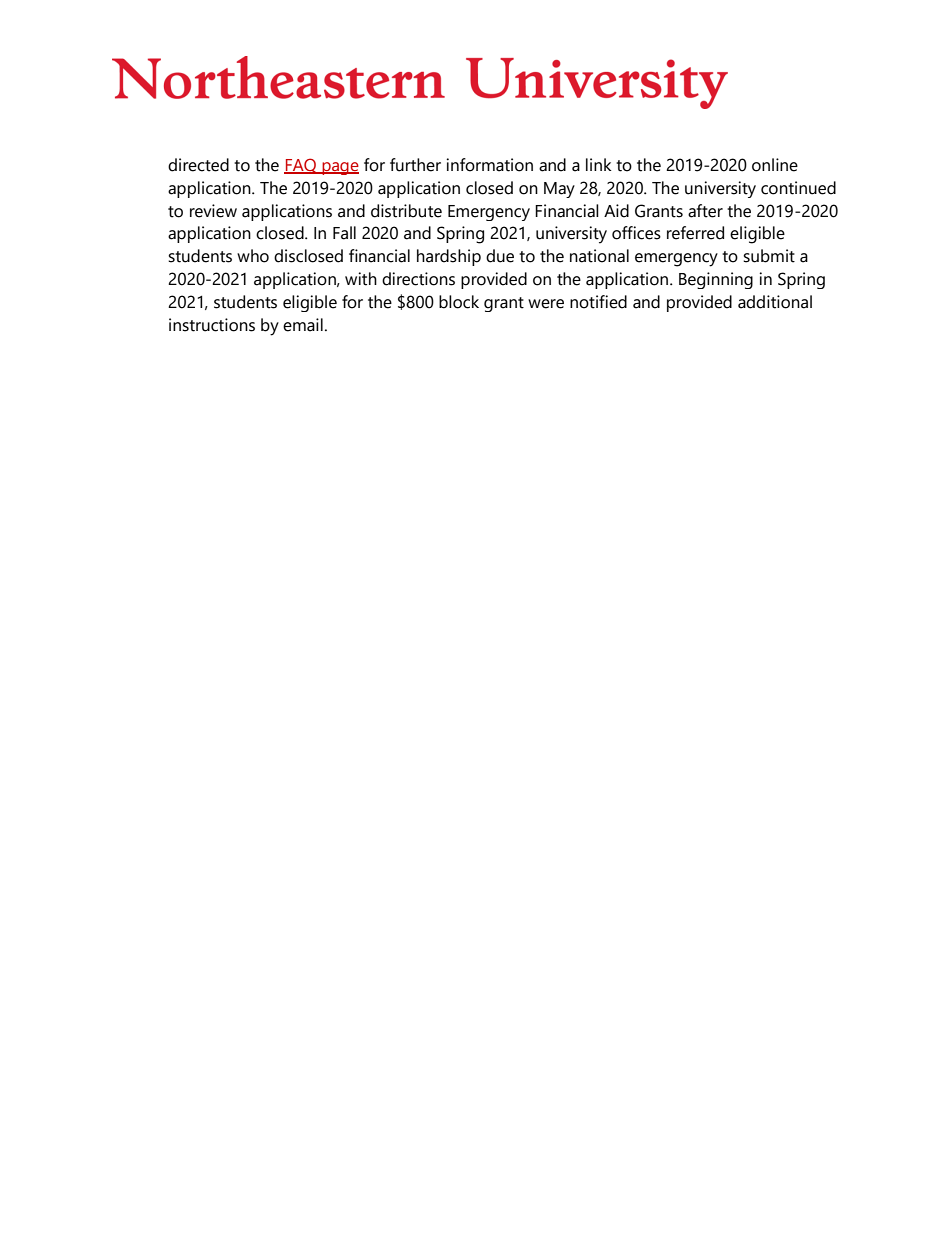  I want to click on information, so click(489, 165).
